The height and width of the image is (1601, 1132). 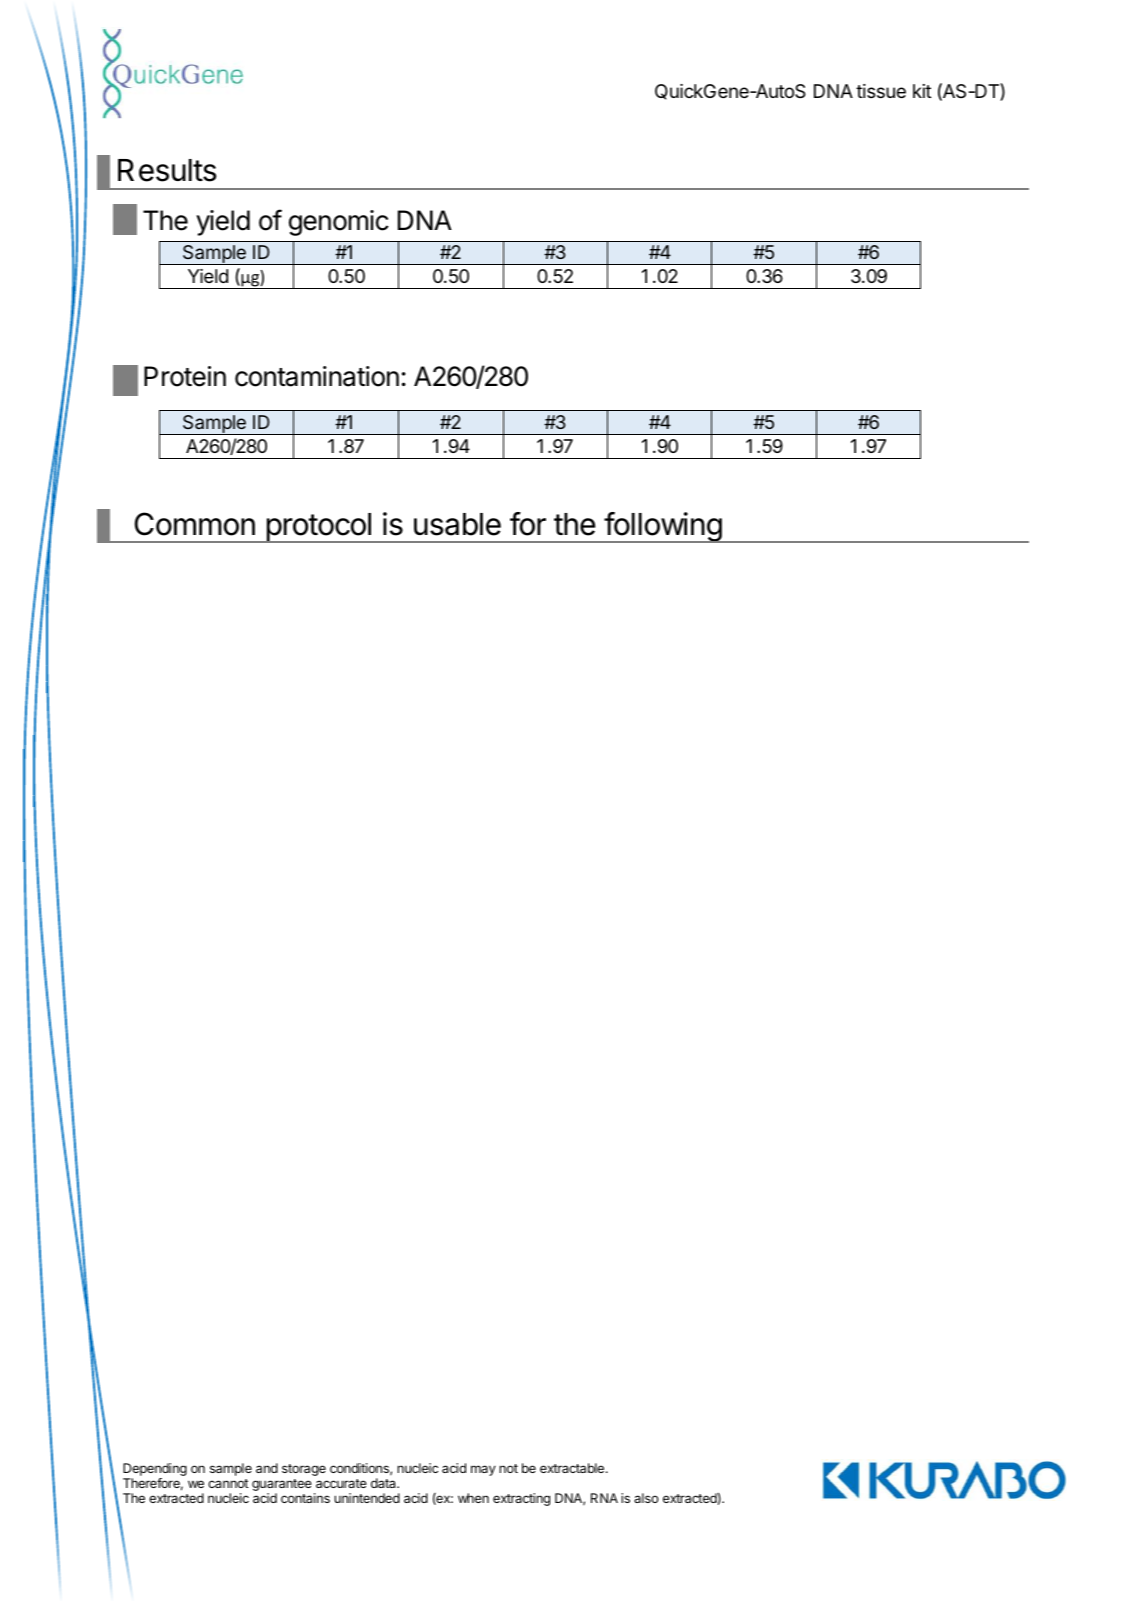 What do you see at coordinates (339, 223) in the image?
I see `genomic` at bounding box center [339, 223].
